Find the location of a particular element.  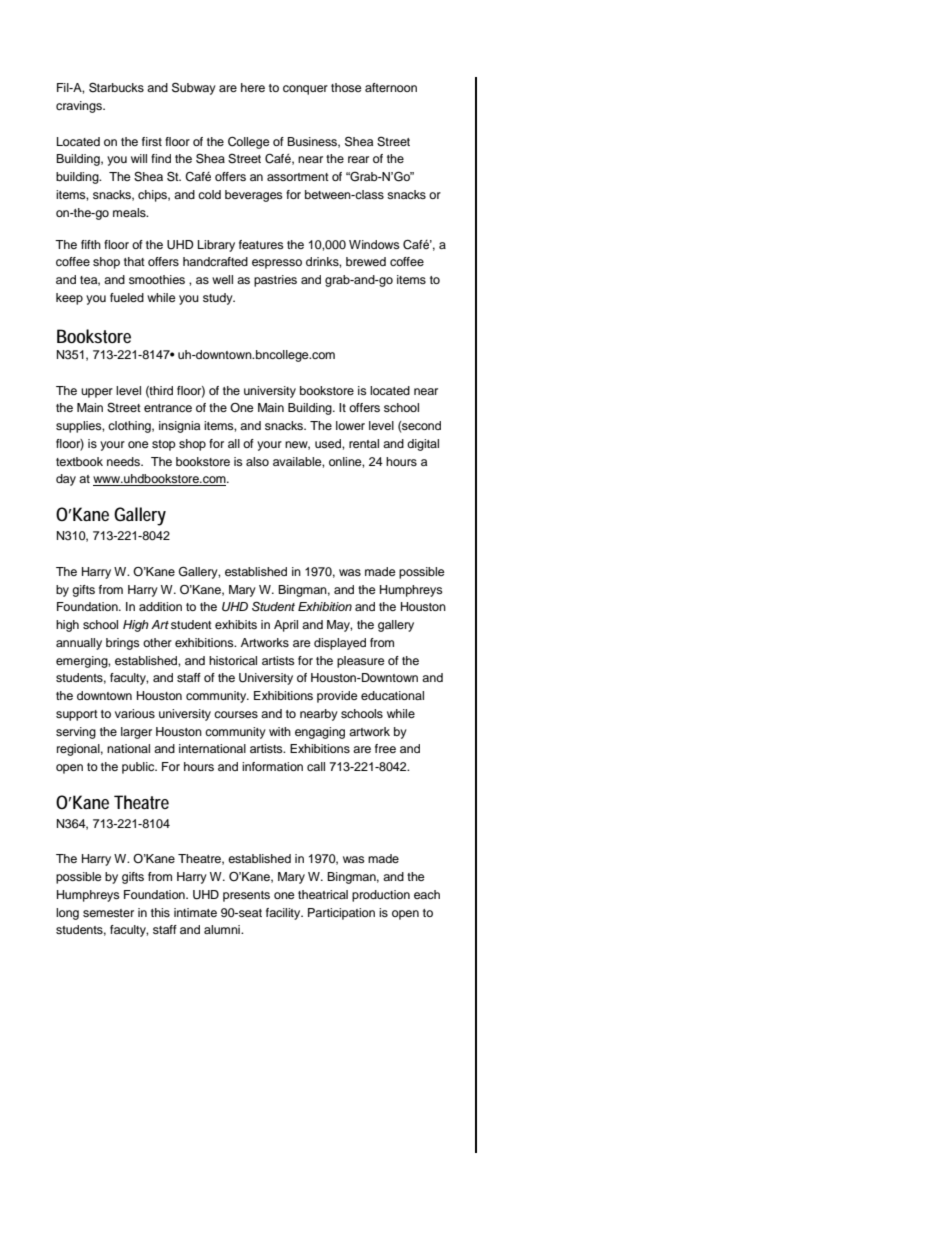

presents is located at coordinates (246, 896).
